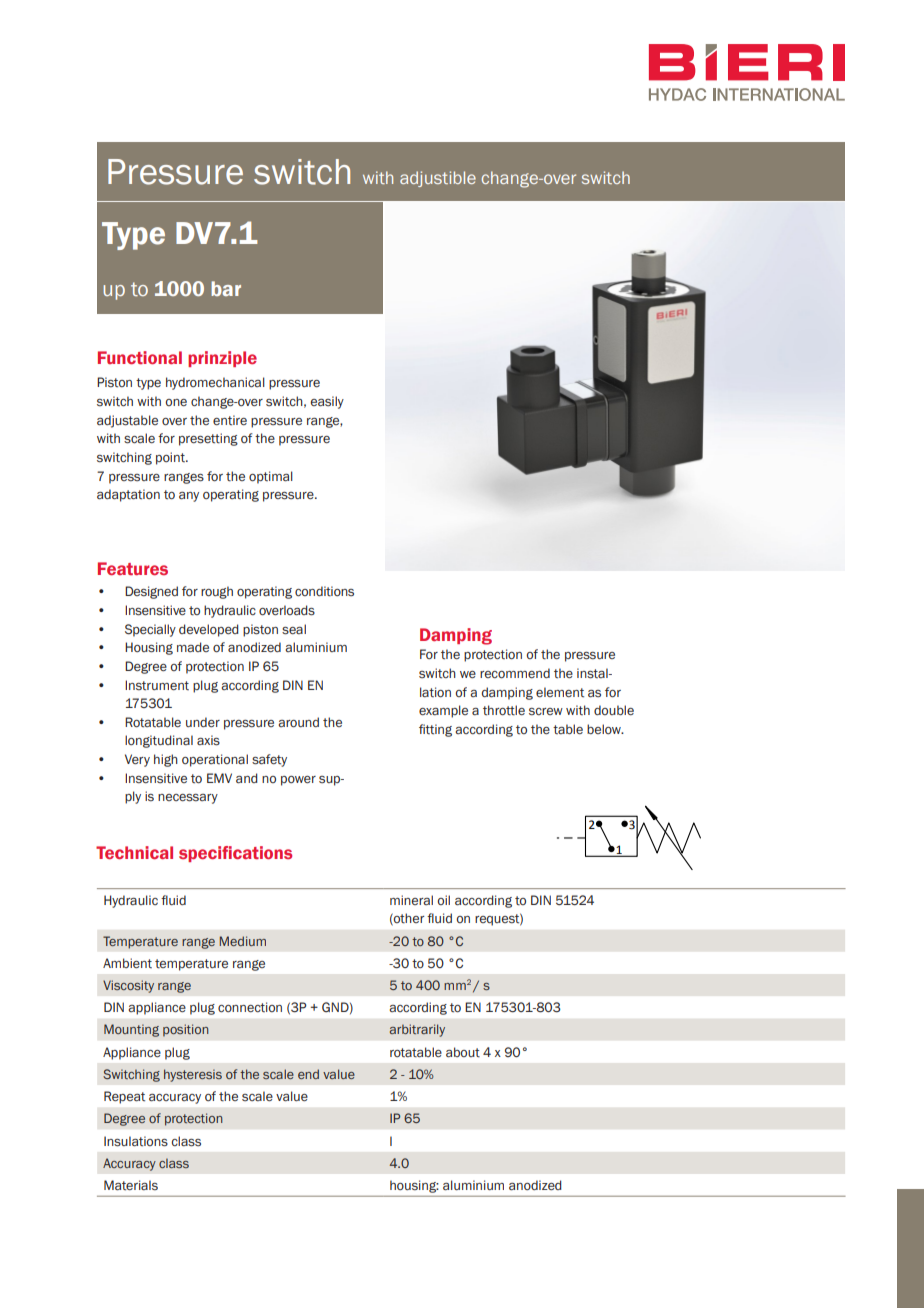 The height and width of the image is (1308, 924). What do you see at coordinates (159, 741) in the image?
I see `longitudinal` at bounding box center [159, 741].
